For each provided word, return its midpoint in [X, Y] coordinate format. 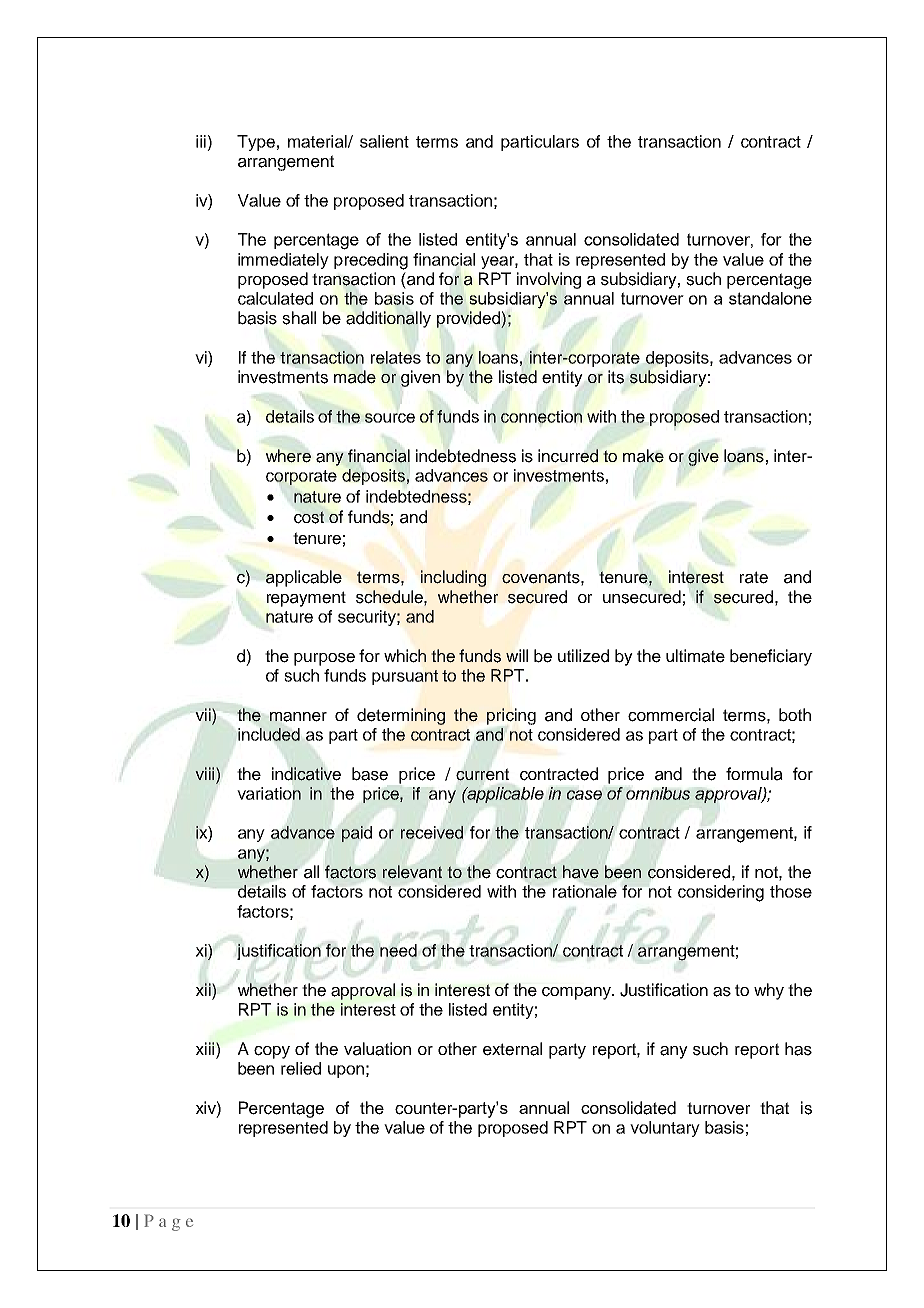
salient [384, 141]
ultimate [695, 656]
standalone [770, 298]
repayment [306, 599]
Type [256, 143]
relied [301, 1068]
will [517, 655]
